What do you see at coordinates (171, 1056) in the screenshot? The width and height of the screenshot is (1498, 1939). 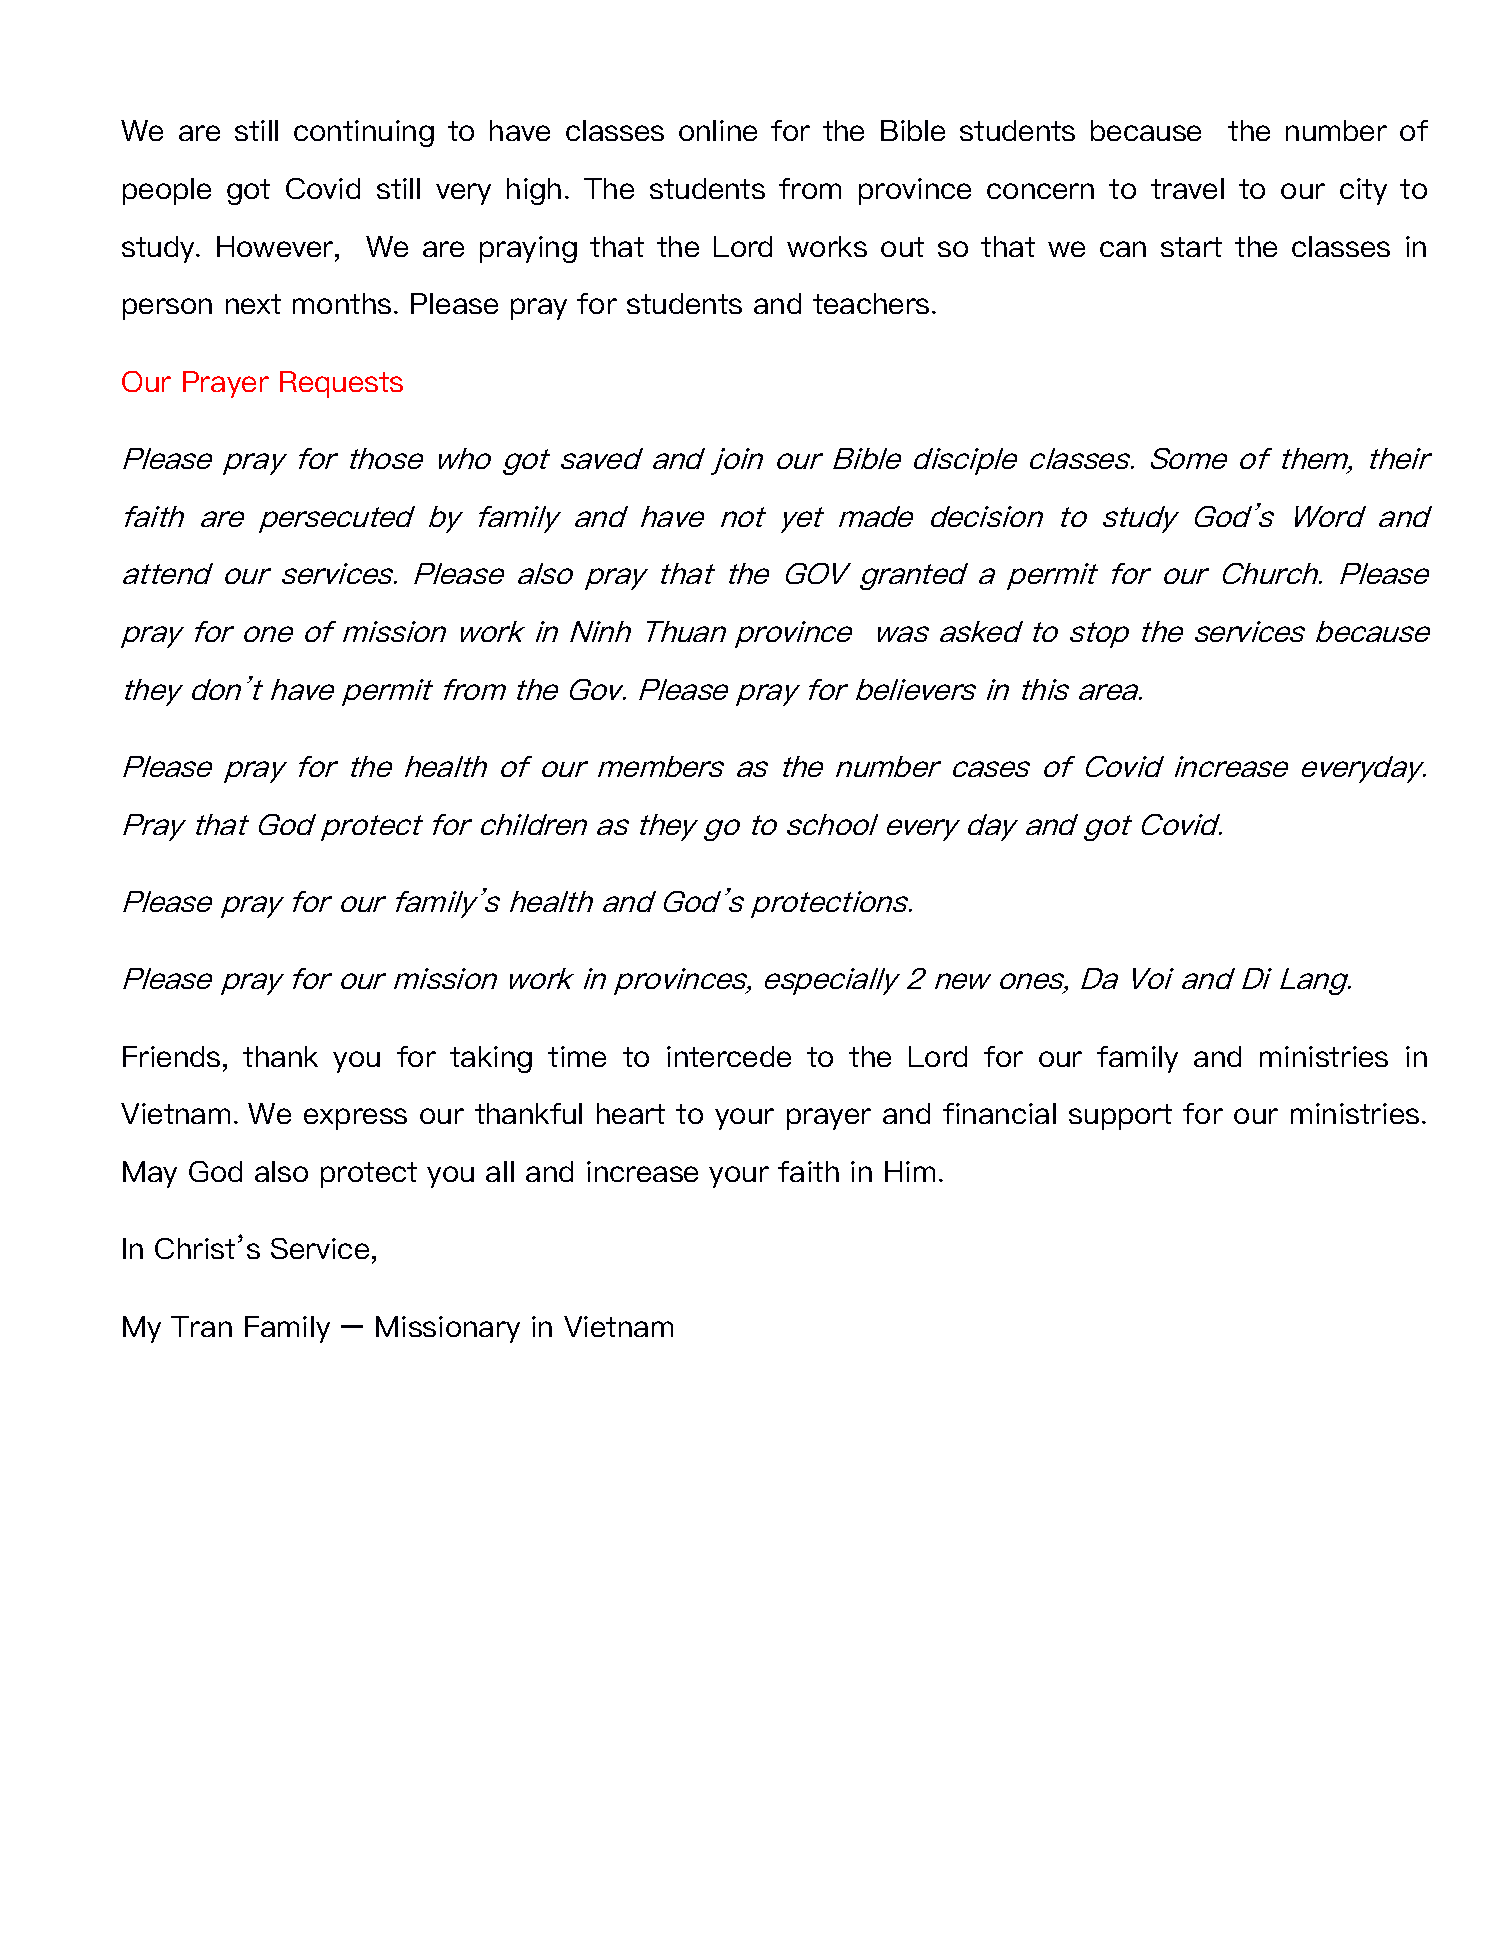 I see `Friends` at bounding box center [171, 1056].
